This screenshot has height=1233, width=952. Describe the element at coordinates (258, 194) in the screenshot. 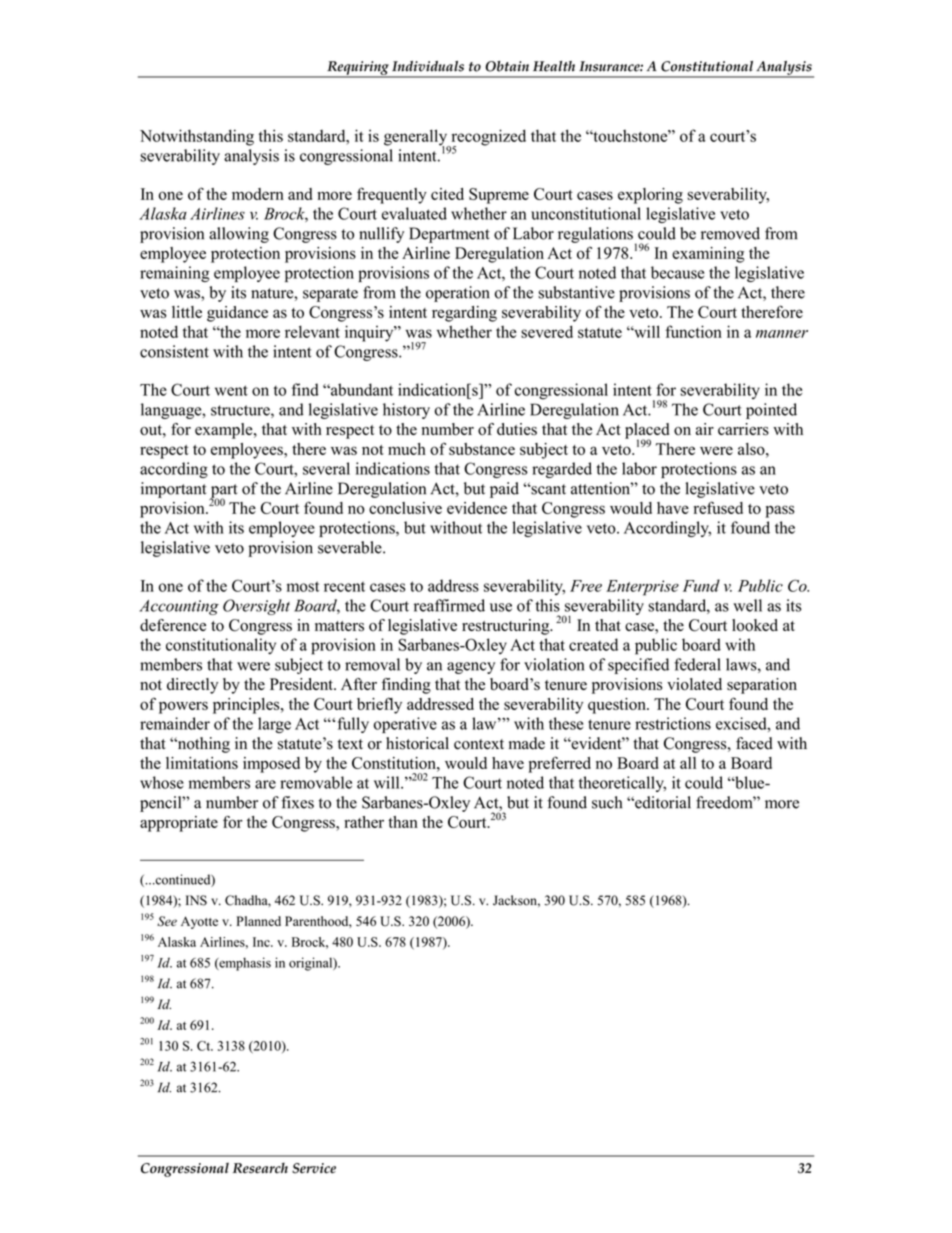

I see `modern` at that location.
